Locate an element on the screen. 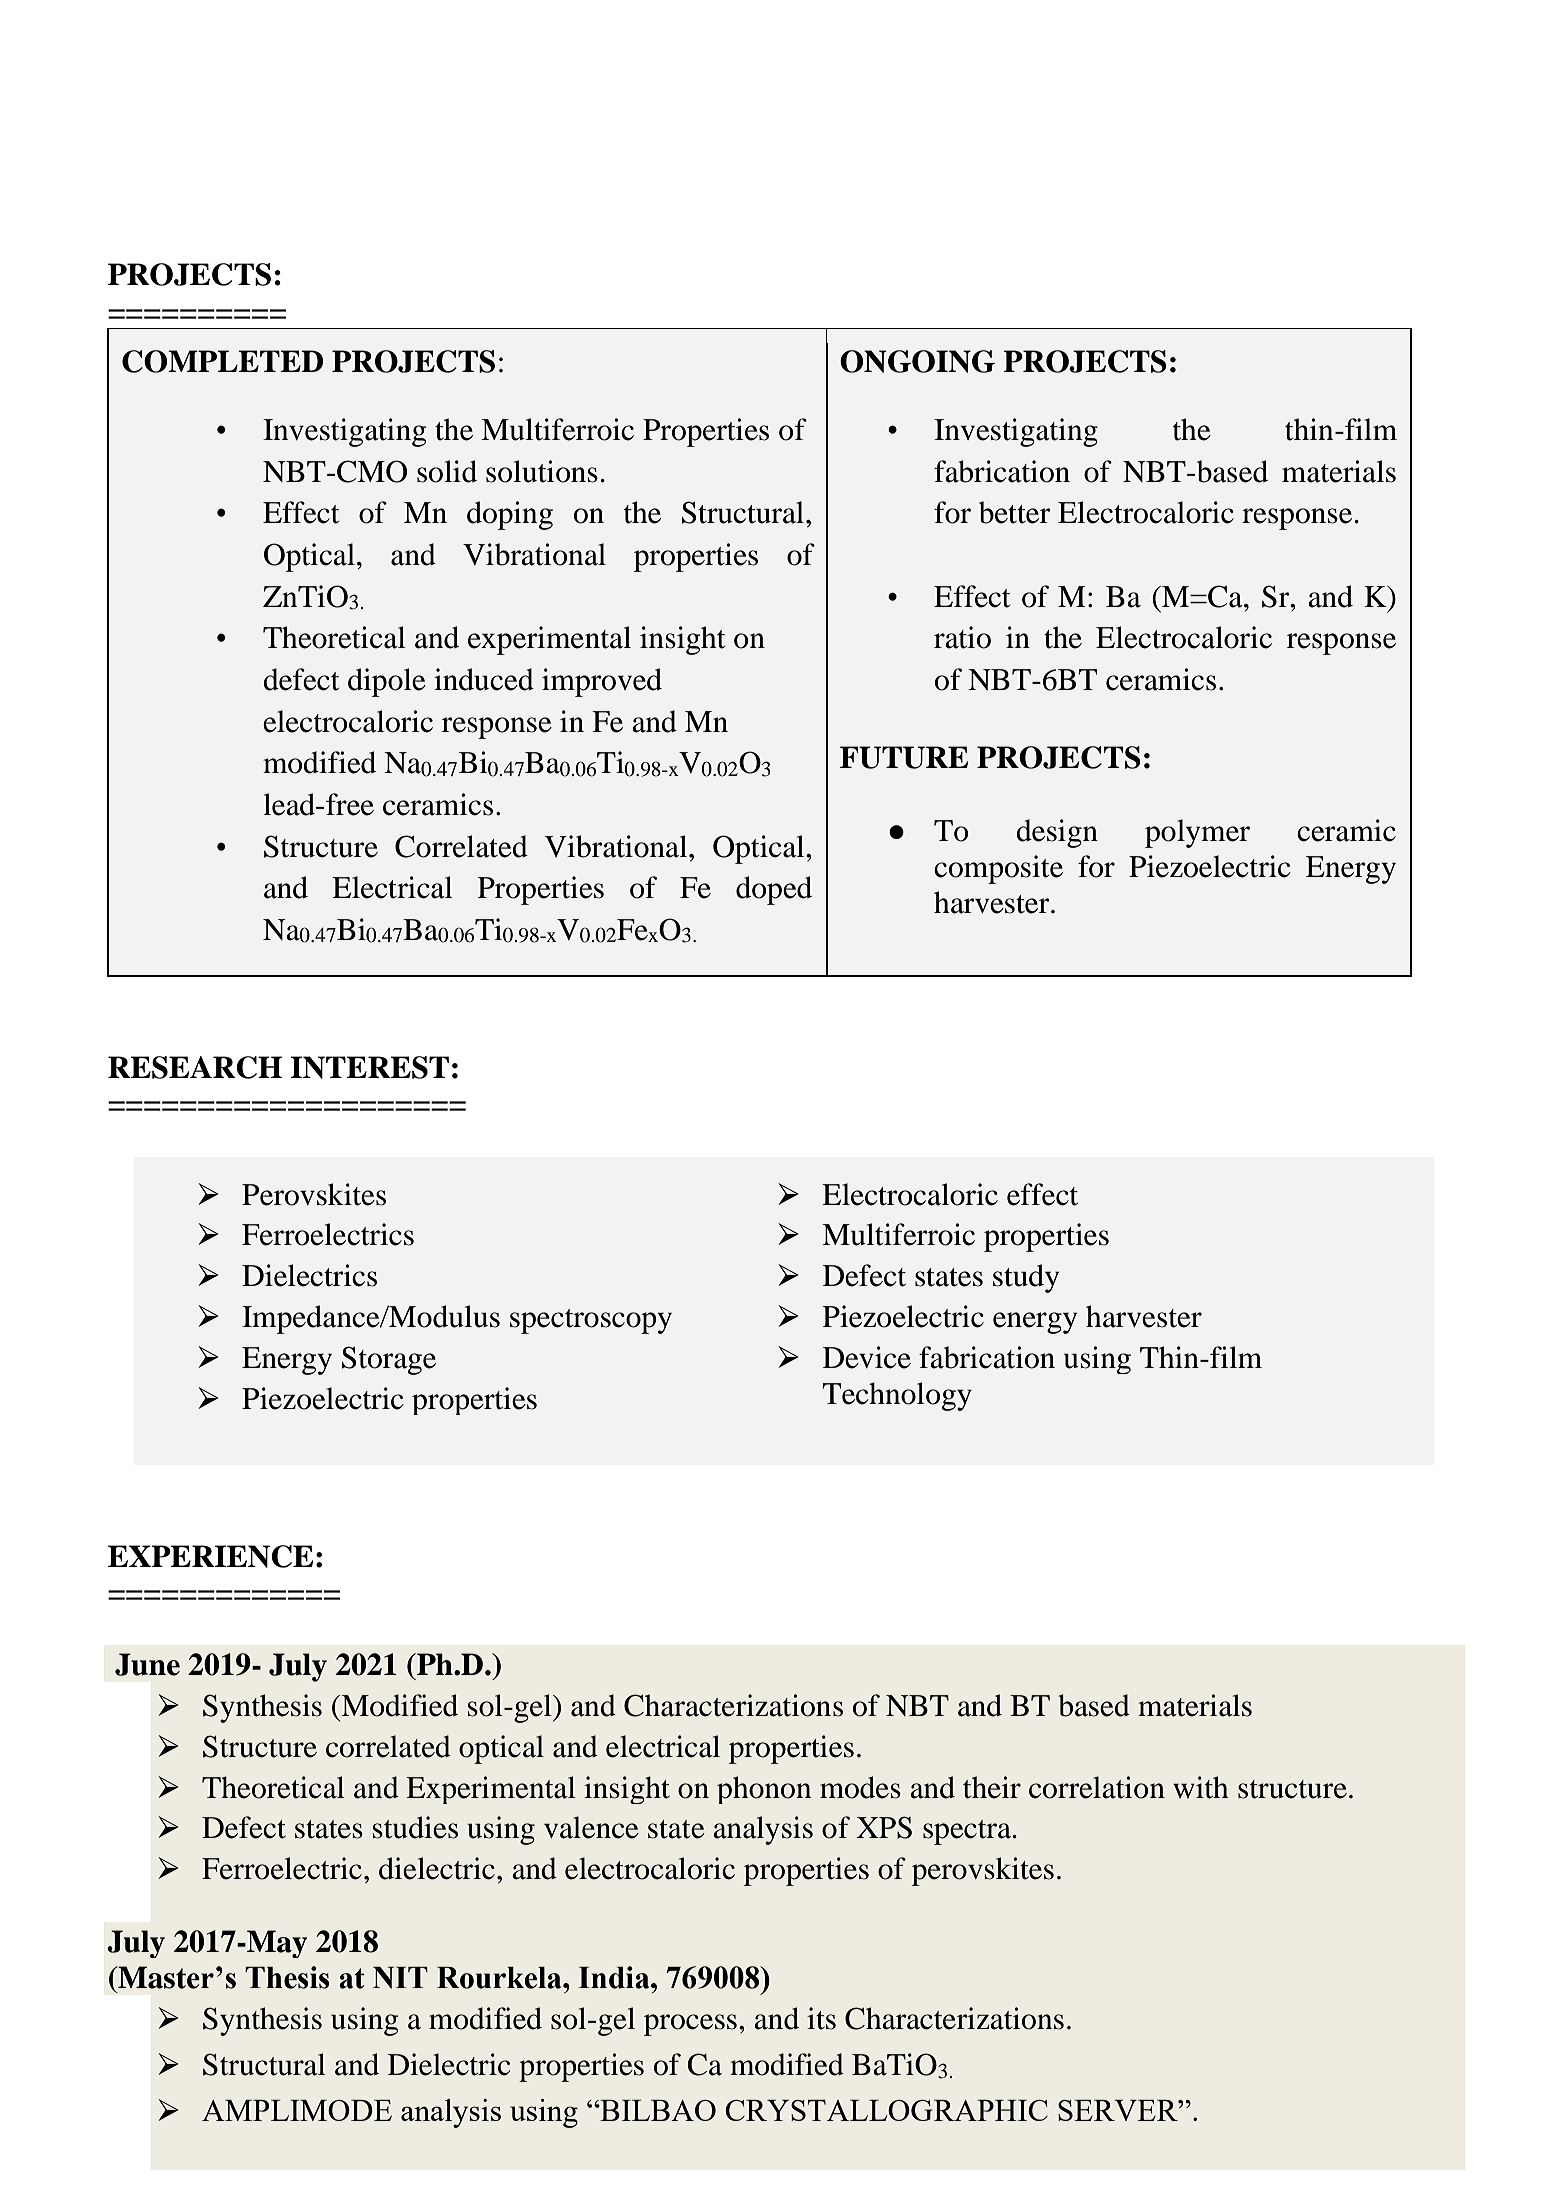  study is located at coordinates (1026, 1278).
